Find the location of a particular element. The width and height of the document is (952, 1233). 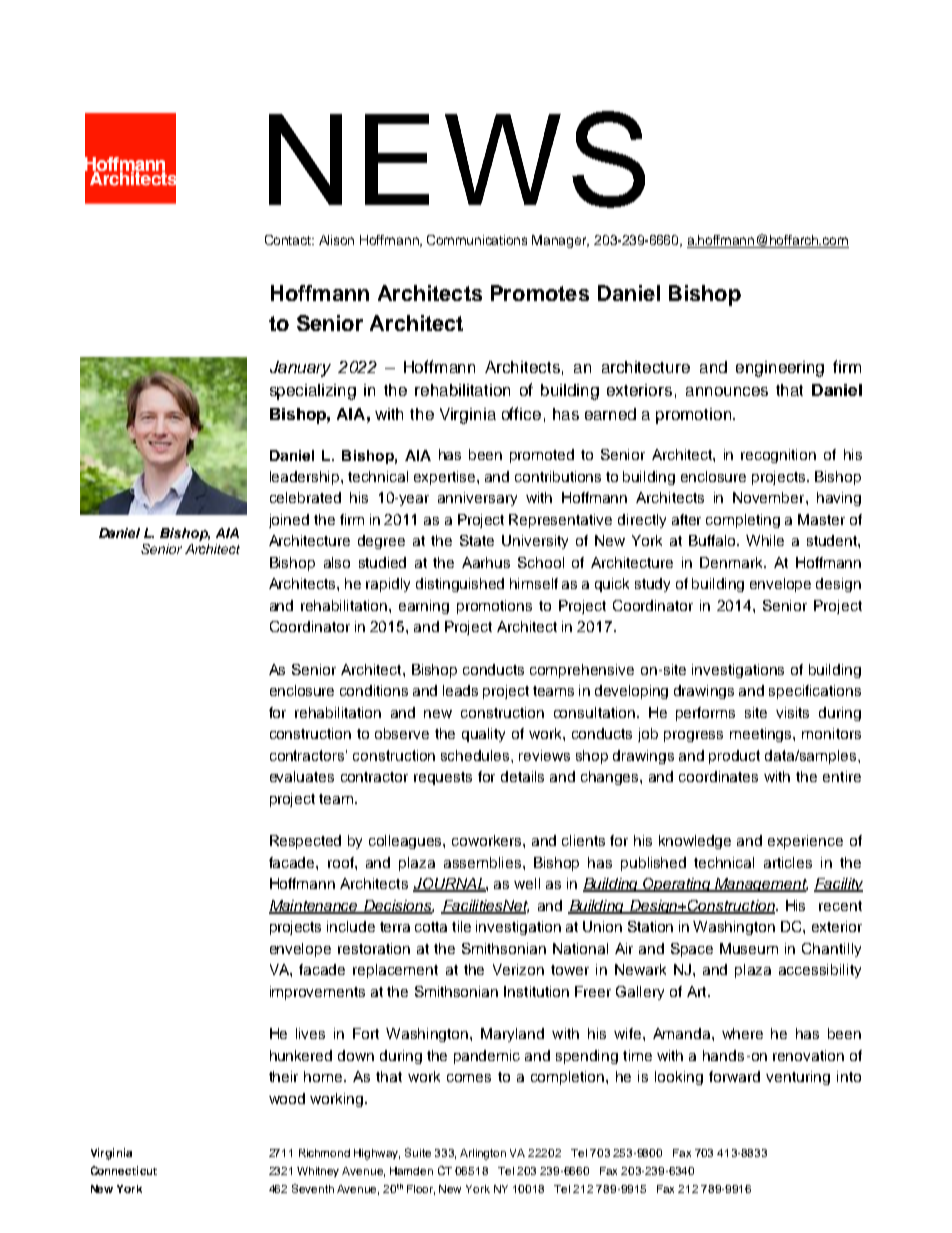

Contact is located at coordinates (289, 240).
